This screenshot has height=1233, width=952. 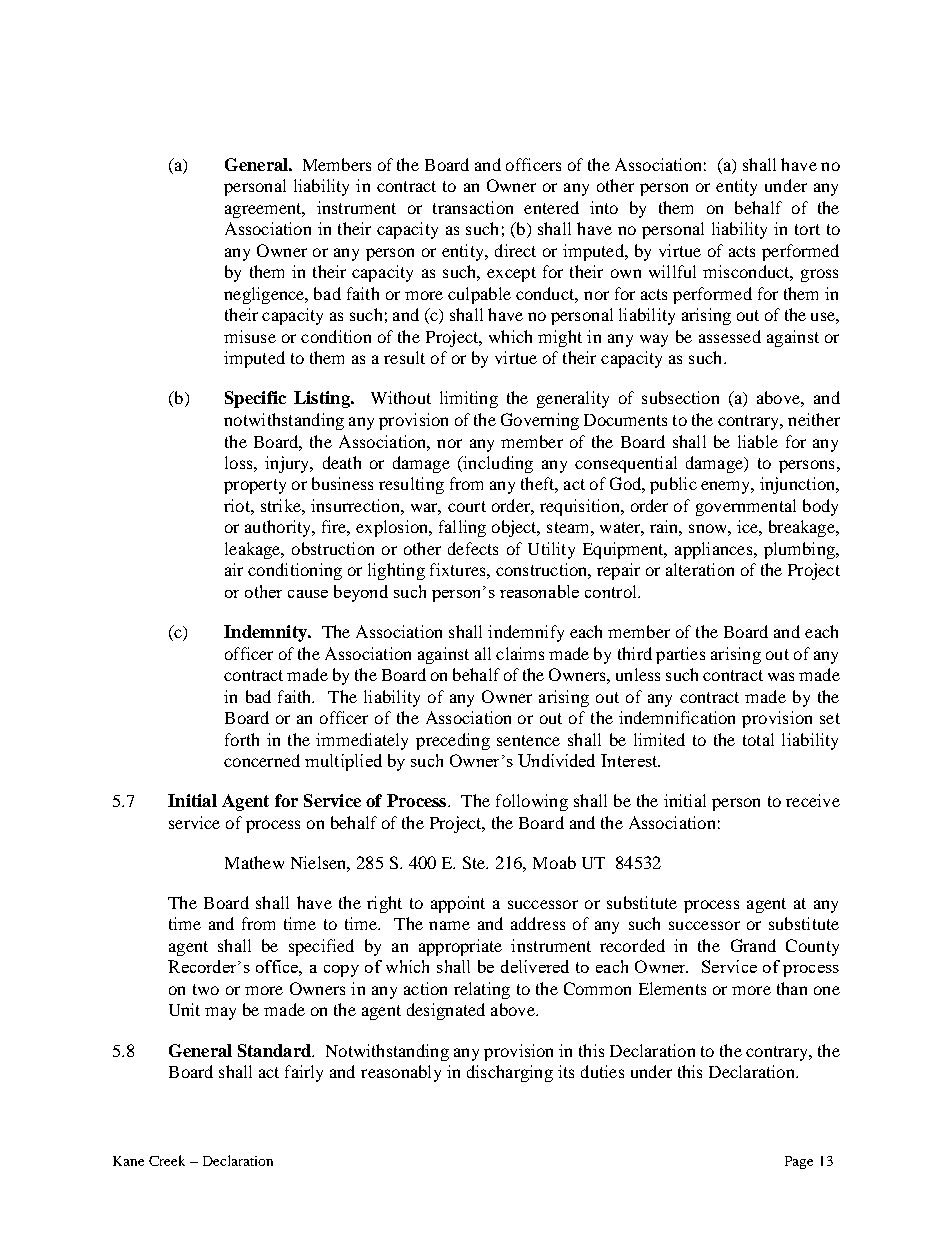 I want to click on Page, so click(x=799, y=1162).
